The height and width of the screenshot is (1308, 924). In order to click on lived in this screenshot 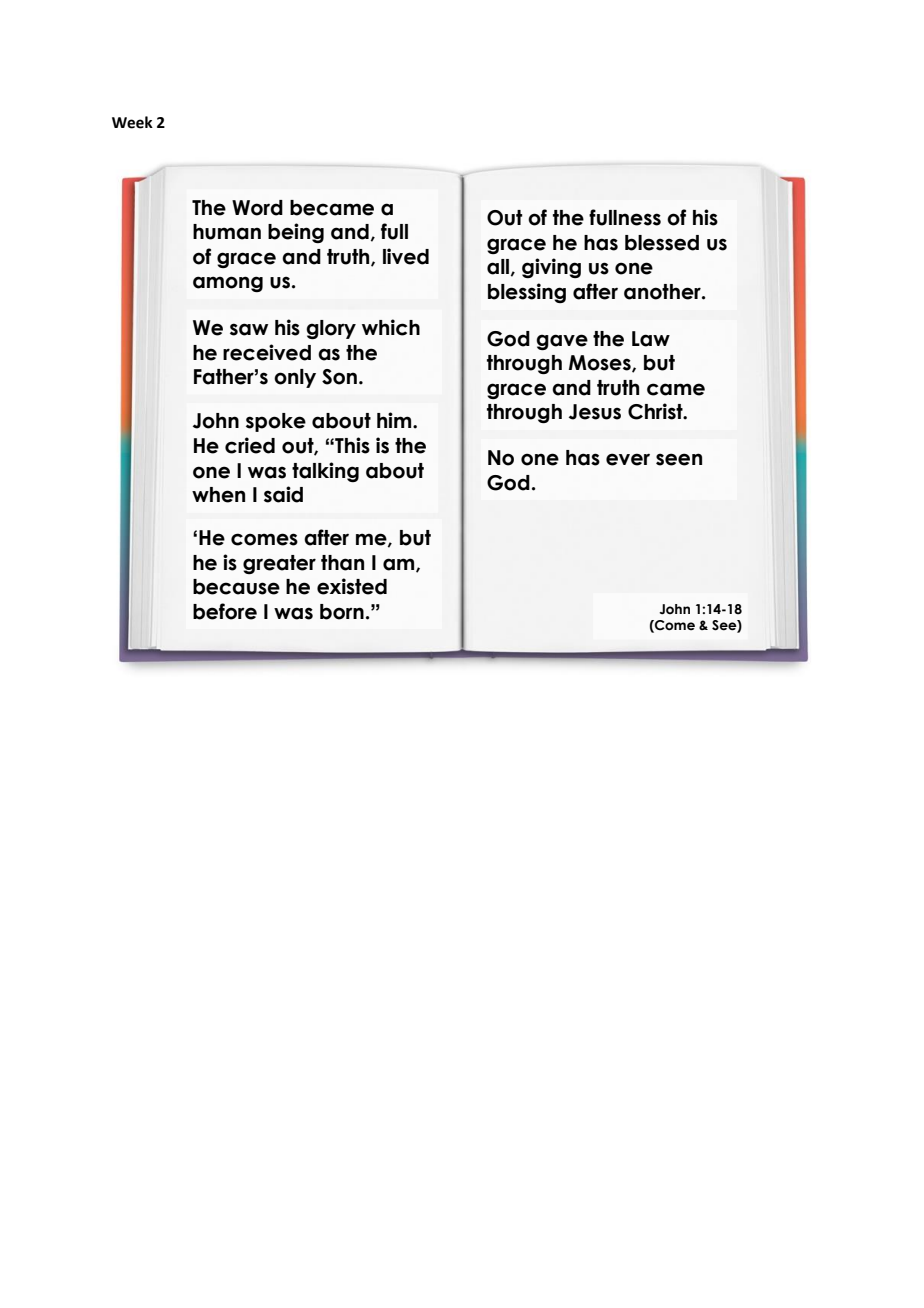, I will do `click(406, 256)`.
